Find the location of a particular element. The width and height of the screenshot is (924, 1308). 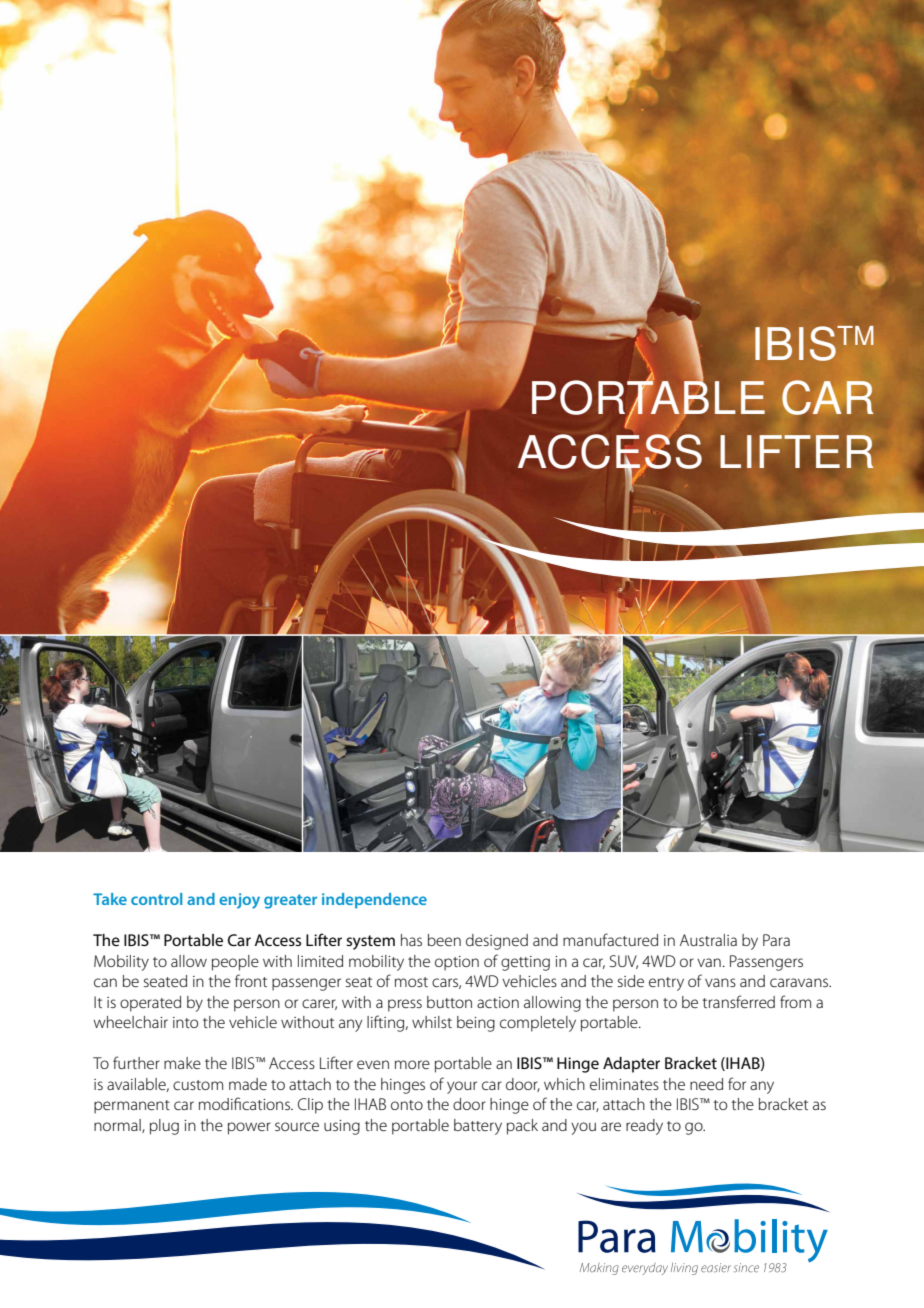

independence is located at coordinates (374, 901).
